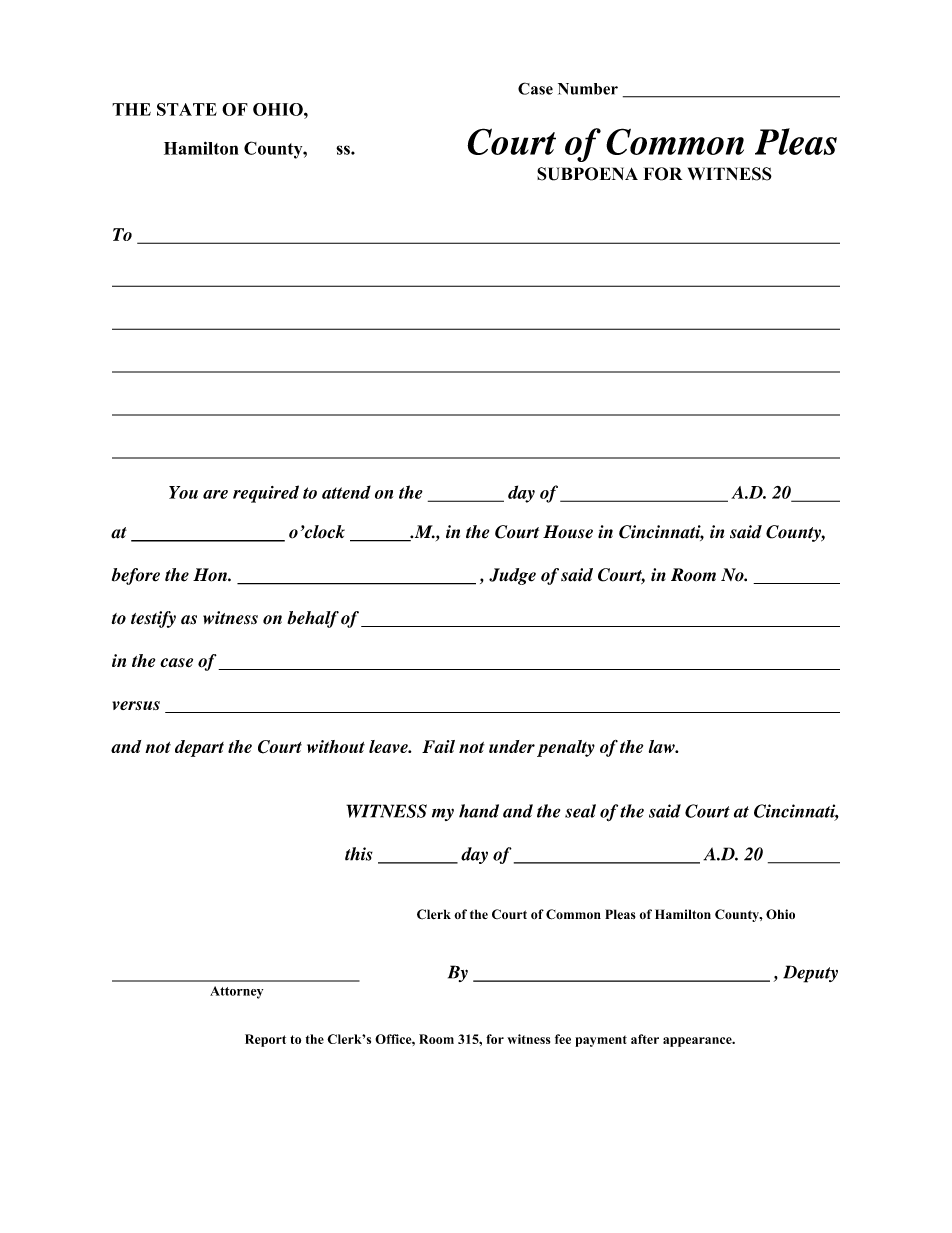 The width and height of the screenshot is (952, 1233). I want to click on House, so click(568, 532).
